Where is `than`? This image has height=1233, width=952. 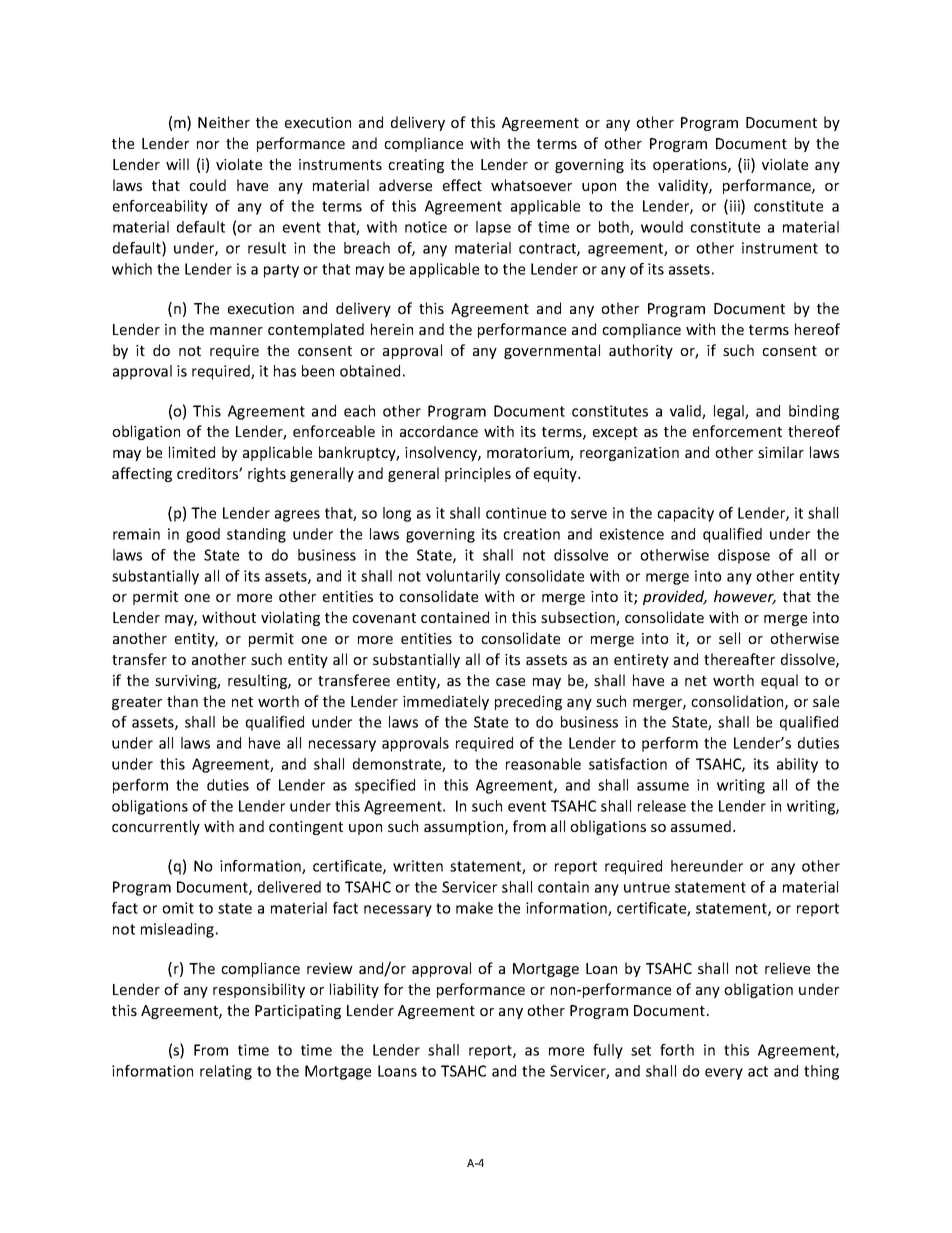
than is located at coordinates (182, 701).
